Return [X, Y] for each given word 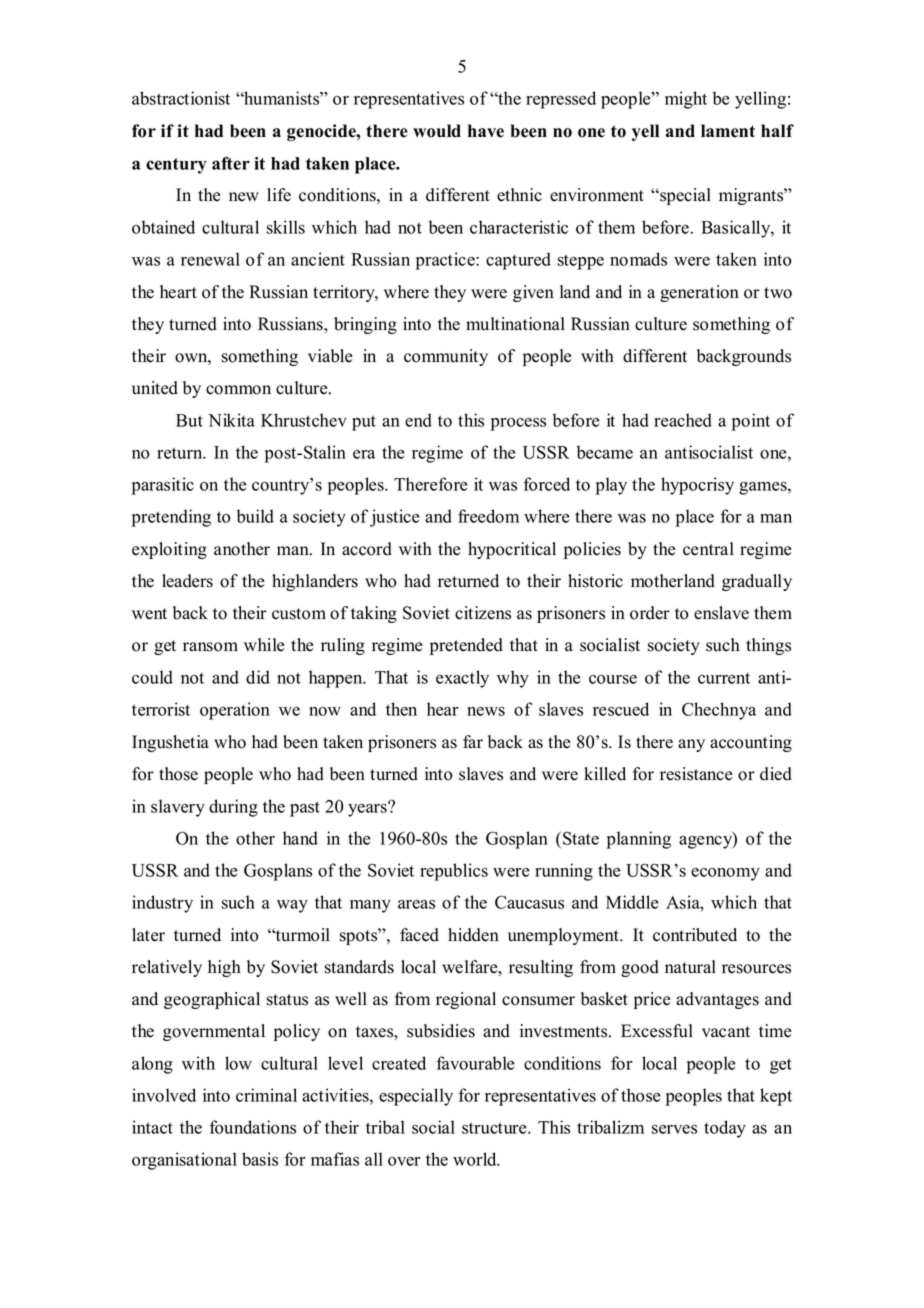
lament [728, 131]
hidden [473, 935]
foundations [253, 1127]
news [486, 711]
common [238, 390]
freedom [488, 516]
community [446, 357]
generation [699, 293]
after [231, 163]
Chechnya [719, 711]
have [486, 131]
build [255, 516]
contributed [695, 935]
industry [162, 904]
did [258, 677]
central [708, 549]
